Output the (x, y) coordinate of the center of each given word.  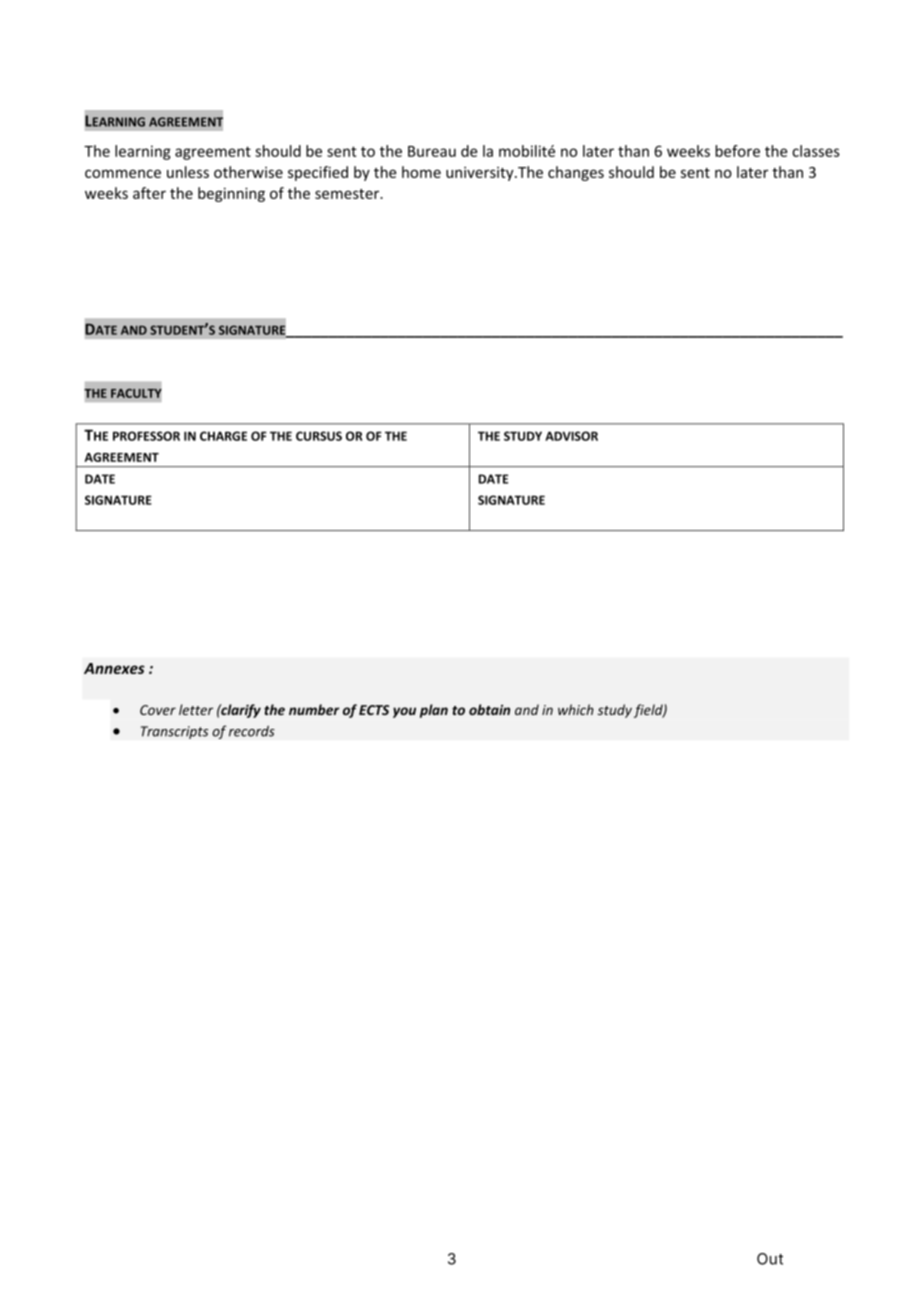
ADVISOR (571, 436)
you (404, 712)
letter (196, 709)
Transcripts (174, 732)
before (737, 151)
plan (434, 711)
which (576, 709)
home (421, 172)
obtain (489, 709)
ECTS (374, 710)
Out (770, 1259)
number (314, 709)
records (252, 731)
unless (188, 172)
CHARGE (223, 436)
